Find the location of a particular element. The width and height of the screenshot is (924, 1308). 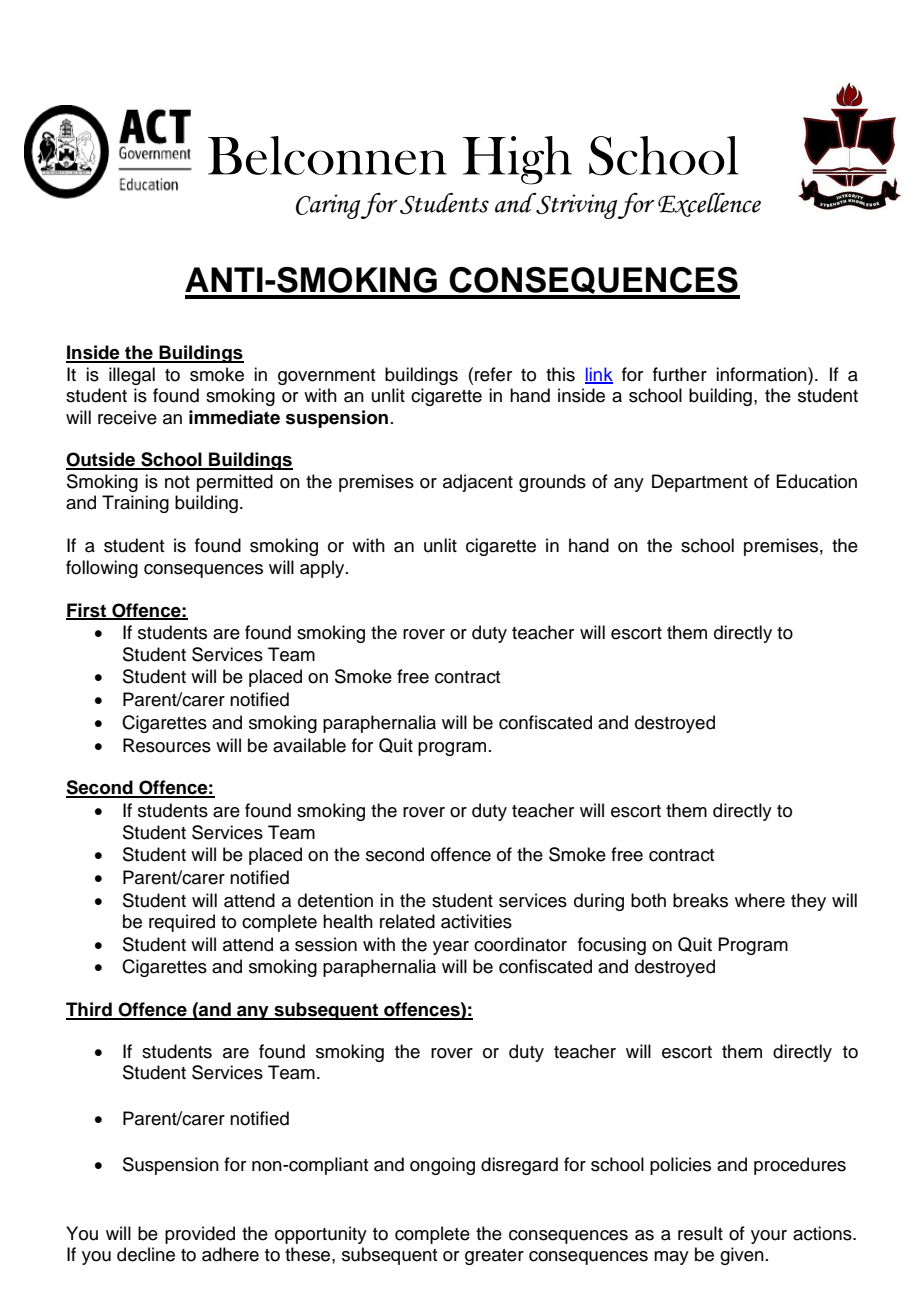

High is located at coordinates (517, 160).
